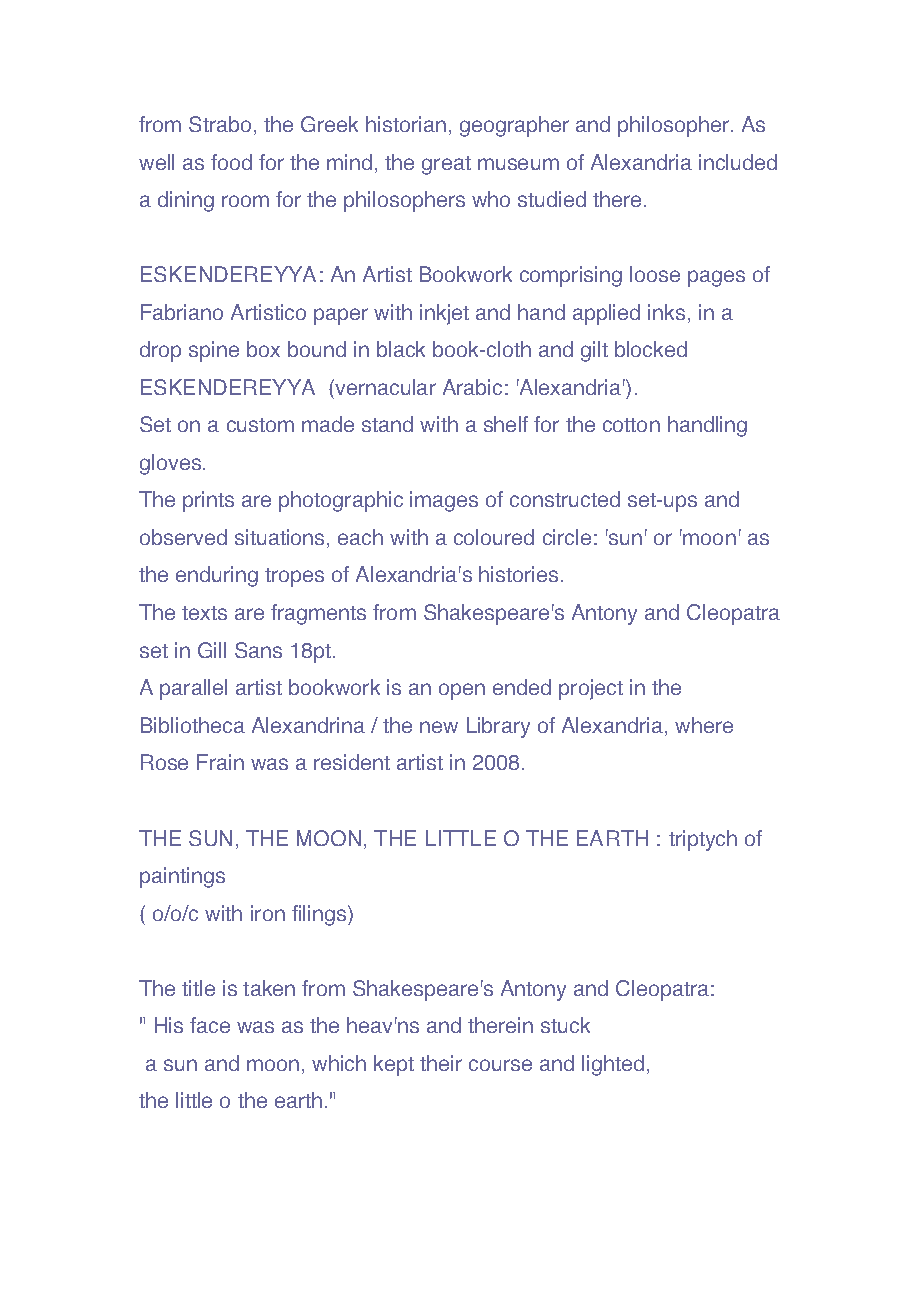 Image resolution: width=924 pixels, height=1308 pixels. Describe the element at coordinates (217, 576) in the document. I see `enduring` at that location.
